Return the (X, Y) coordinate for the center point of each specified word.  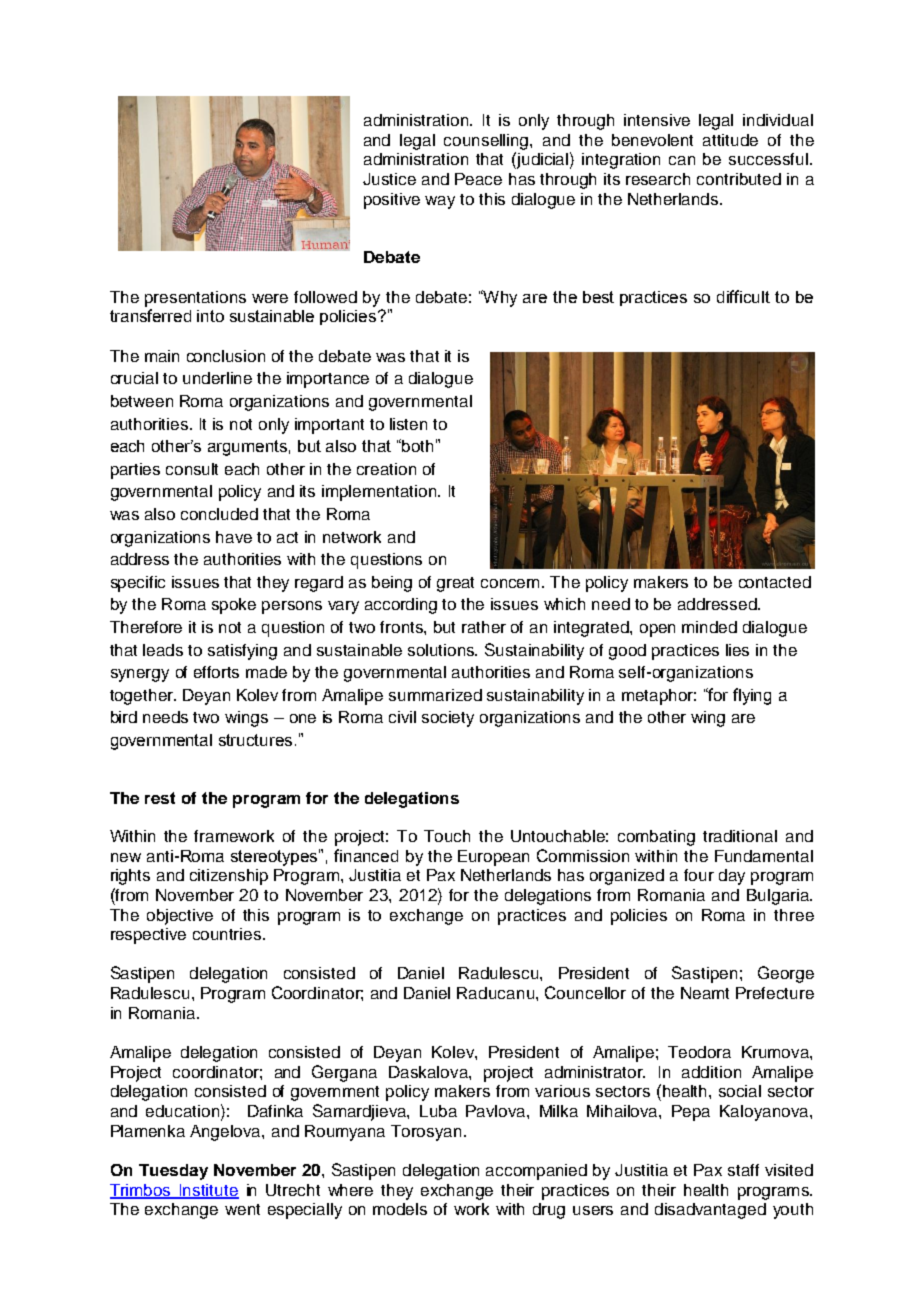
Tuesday (173, 1172)
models (400, 1209)
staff (743, 1170)
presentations (195, 299)
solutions (442, 650)
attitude (730, 140)
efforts (216, 672)
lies (737, 650)
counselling (487, 142)
